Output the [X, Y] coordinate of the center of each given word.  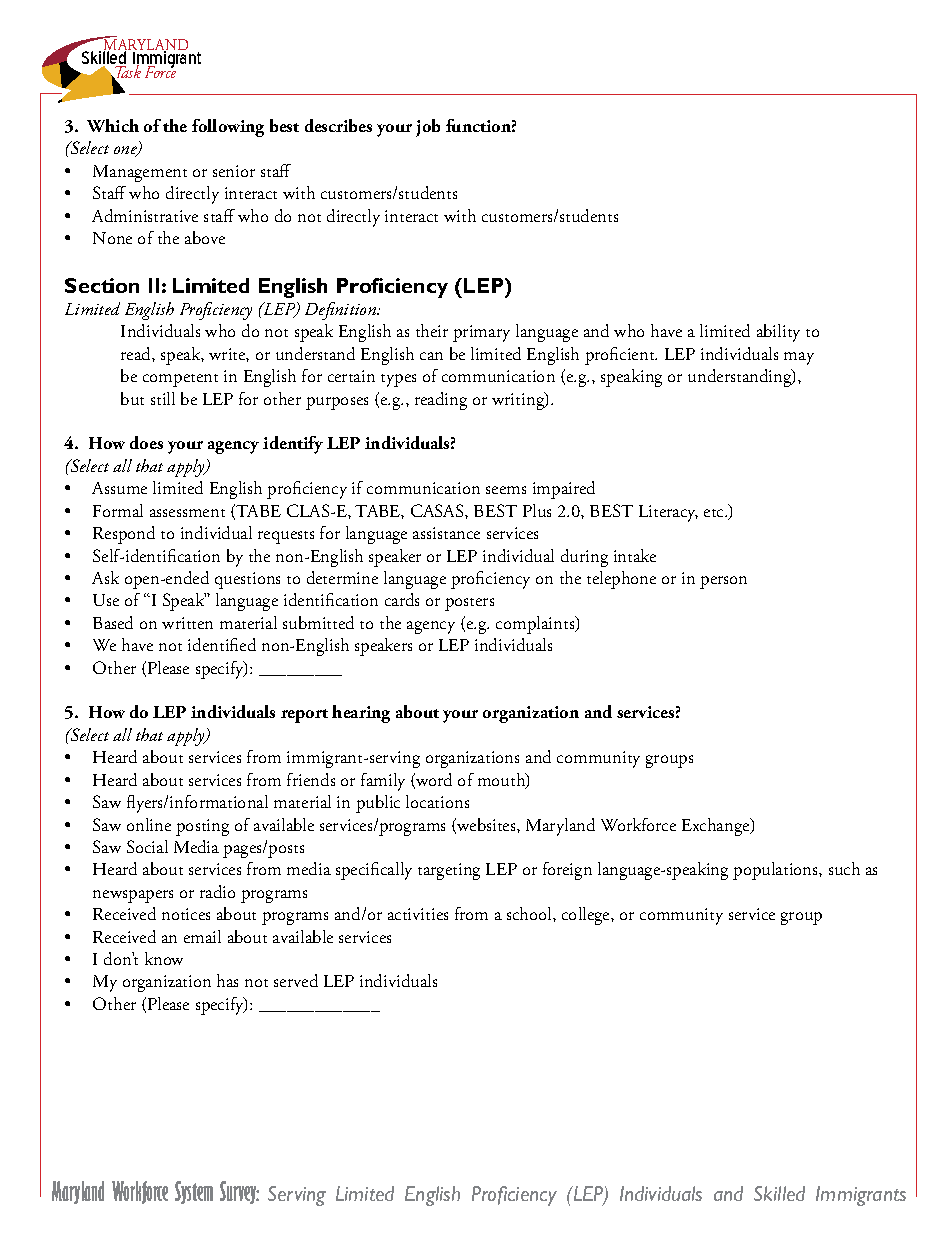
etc [715, 513]
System [194, 1192]
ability [778, 333]
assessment [187, 513]
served [296, 980]
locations [437, 801]
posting [202, 827]
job [428, 128]
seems [506, 490]
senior [234, 171]
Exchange [717, 827]
